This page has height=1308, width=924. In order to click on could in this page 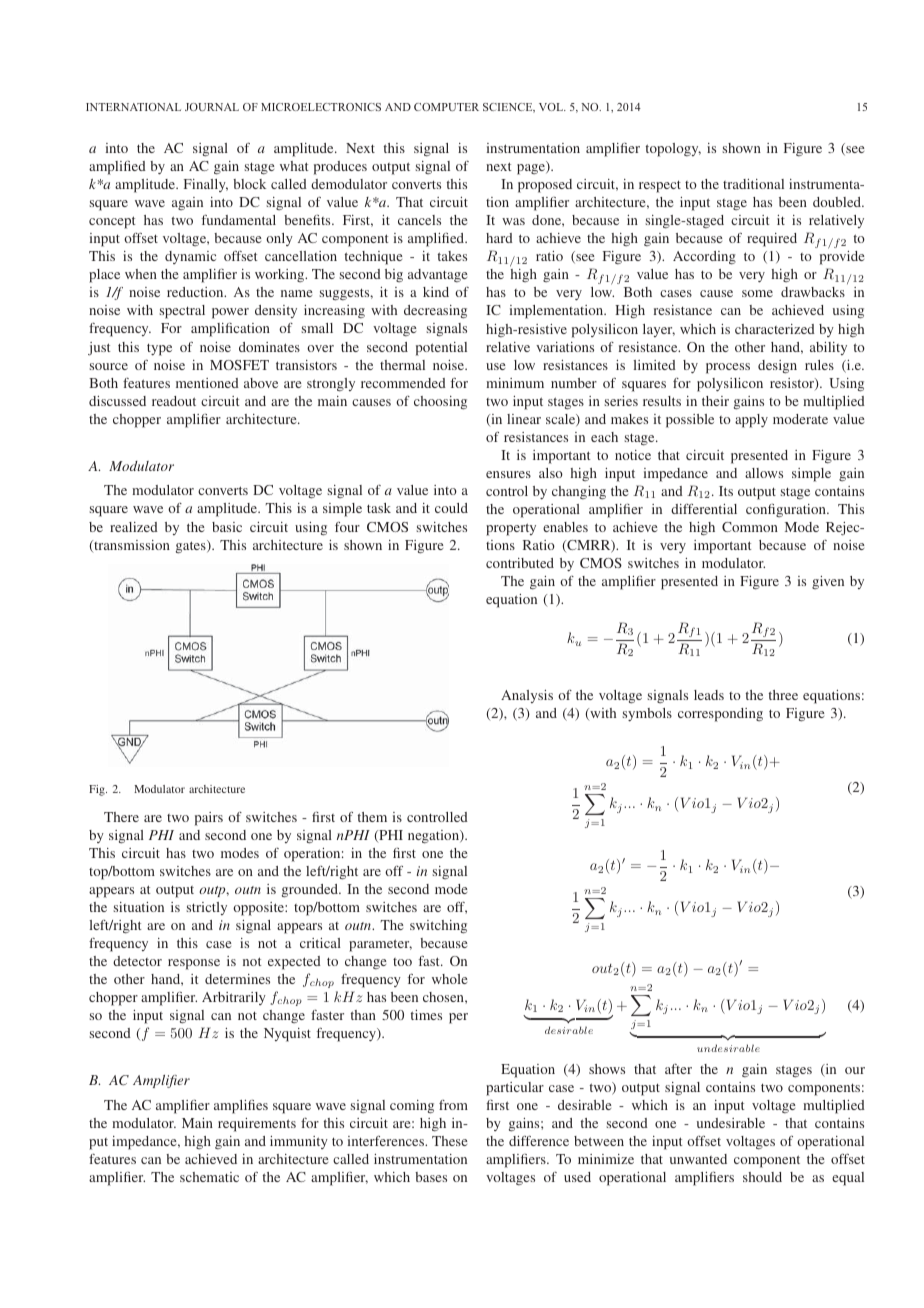, I will do `click(451, 508)`.
